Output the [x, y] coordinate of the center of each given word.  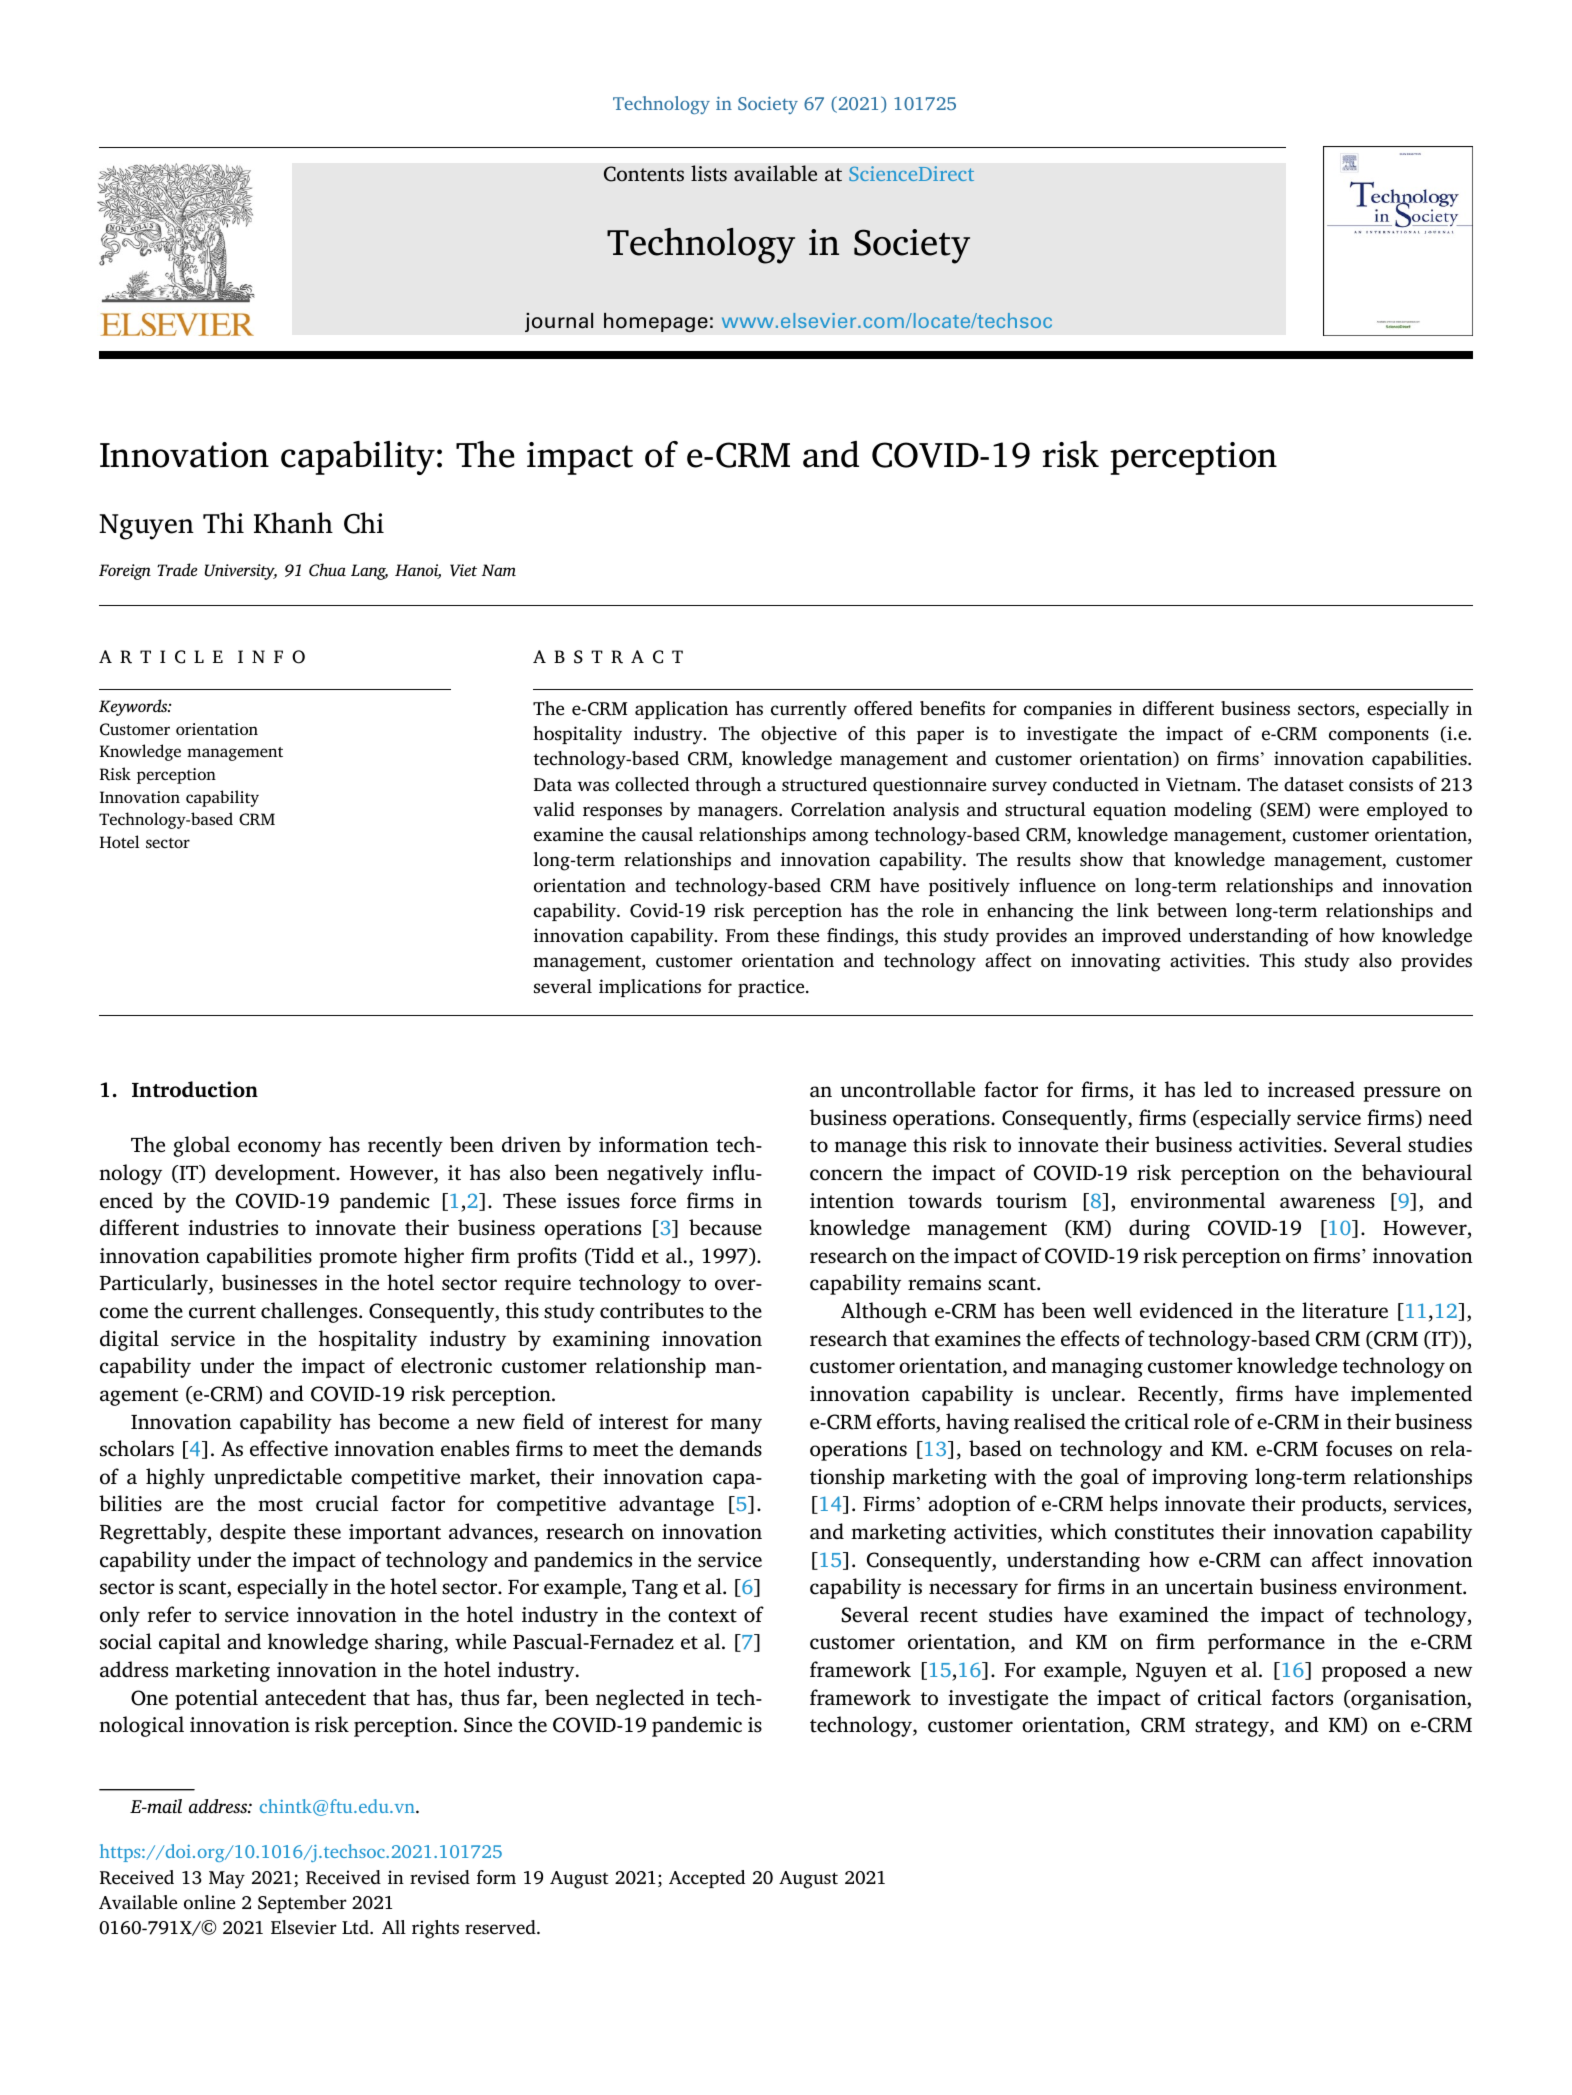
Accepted [707, 1879]
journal [559, 322]
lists [709, 173]
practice [772, 988]
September [302, 1904]
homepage [656, 322]
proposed [1364, 1671]
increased [1311, 1089]
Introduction [195, 1089]
